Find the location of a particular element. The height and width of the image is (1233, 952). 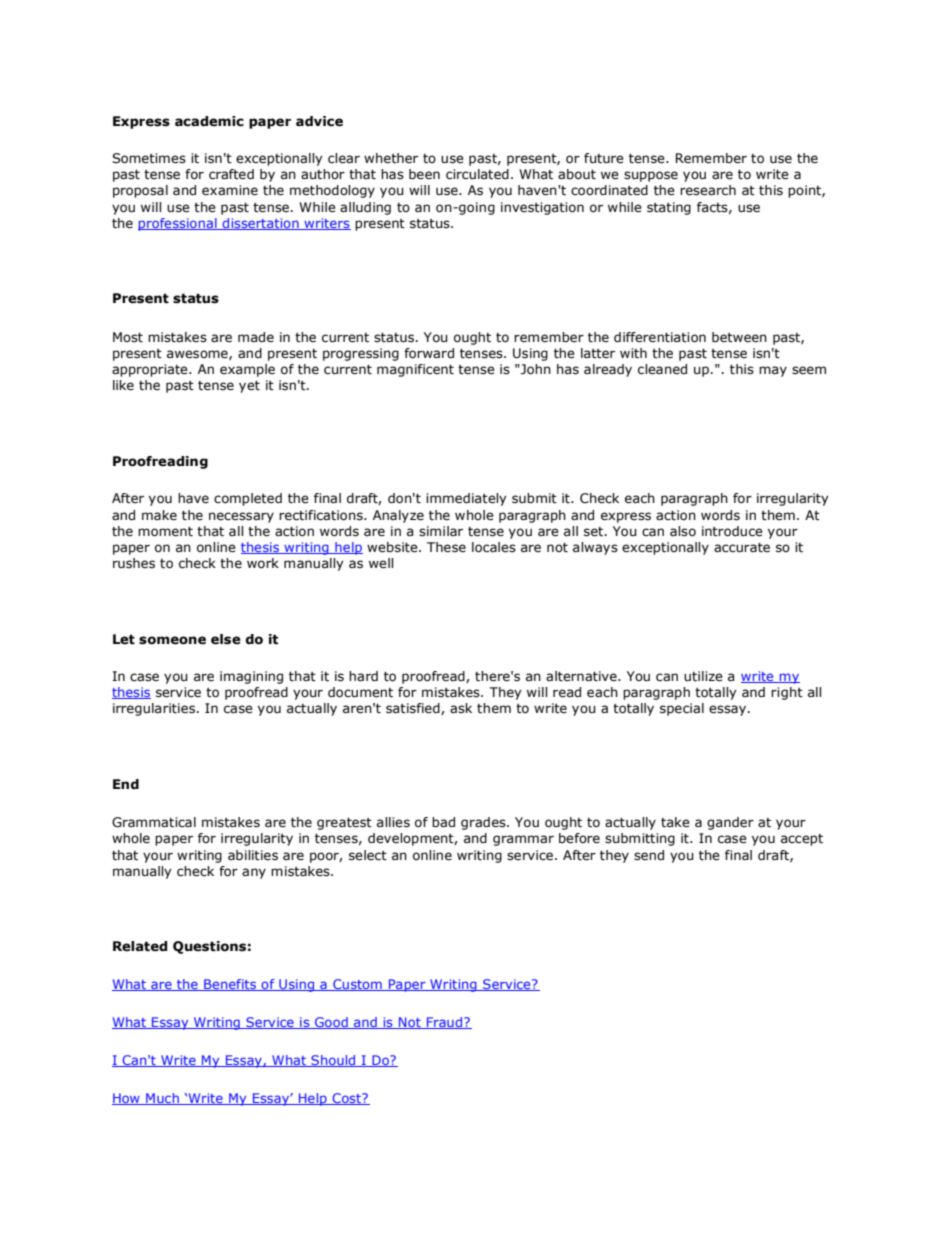

Should is located at coordinates (333, 1061).
